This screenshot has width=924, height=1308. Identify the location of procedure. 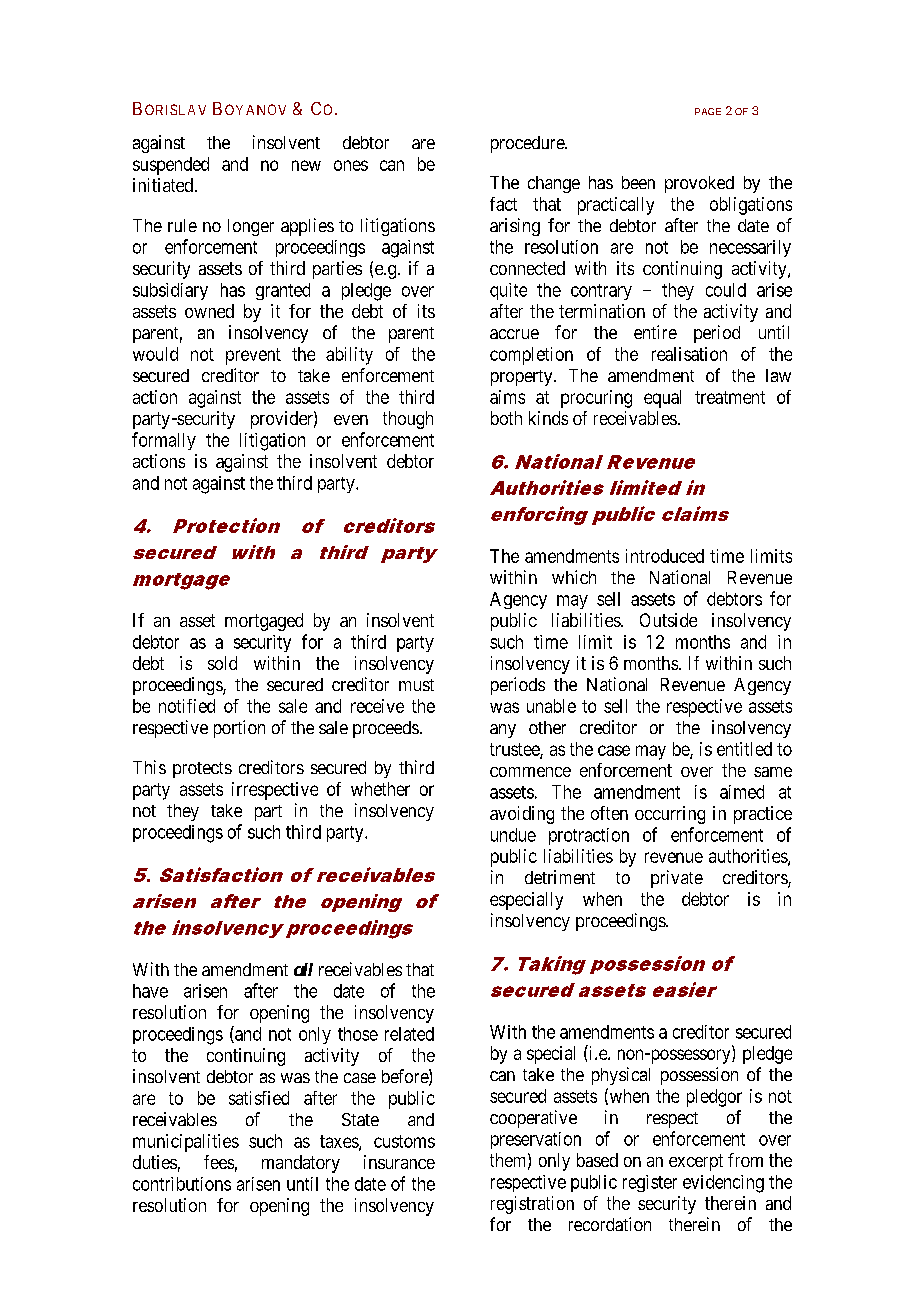
(528, 144).
